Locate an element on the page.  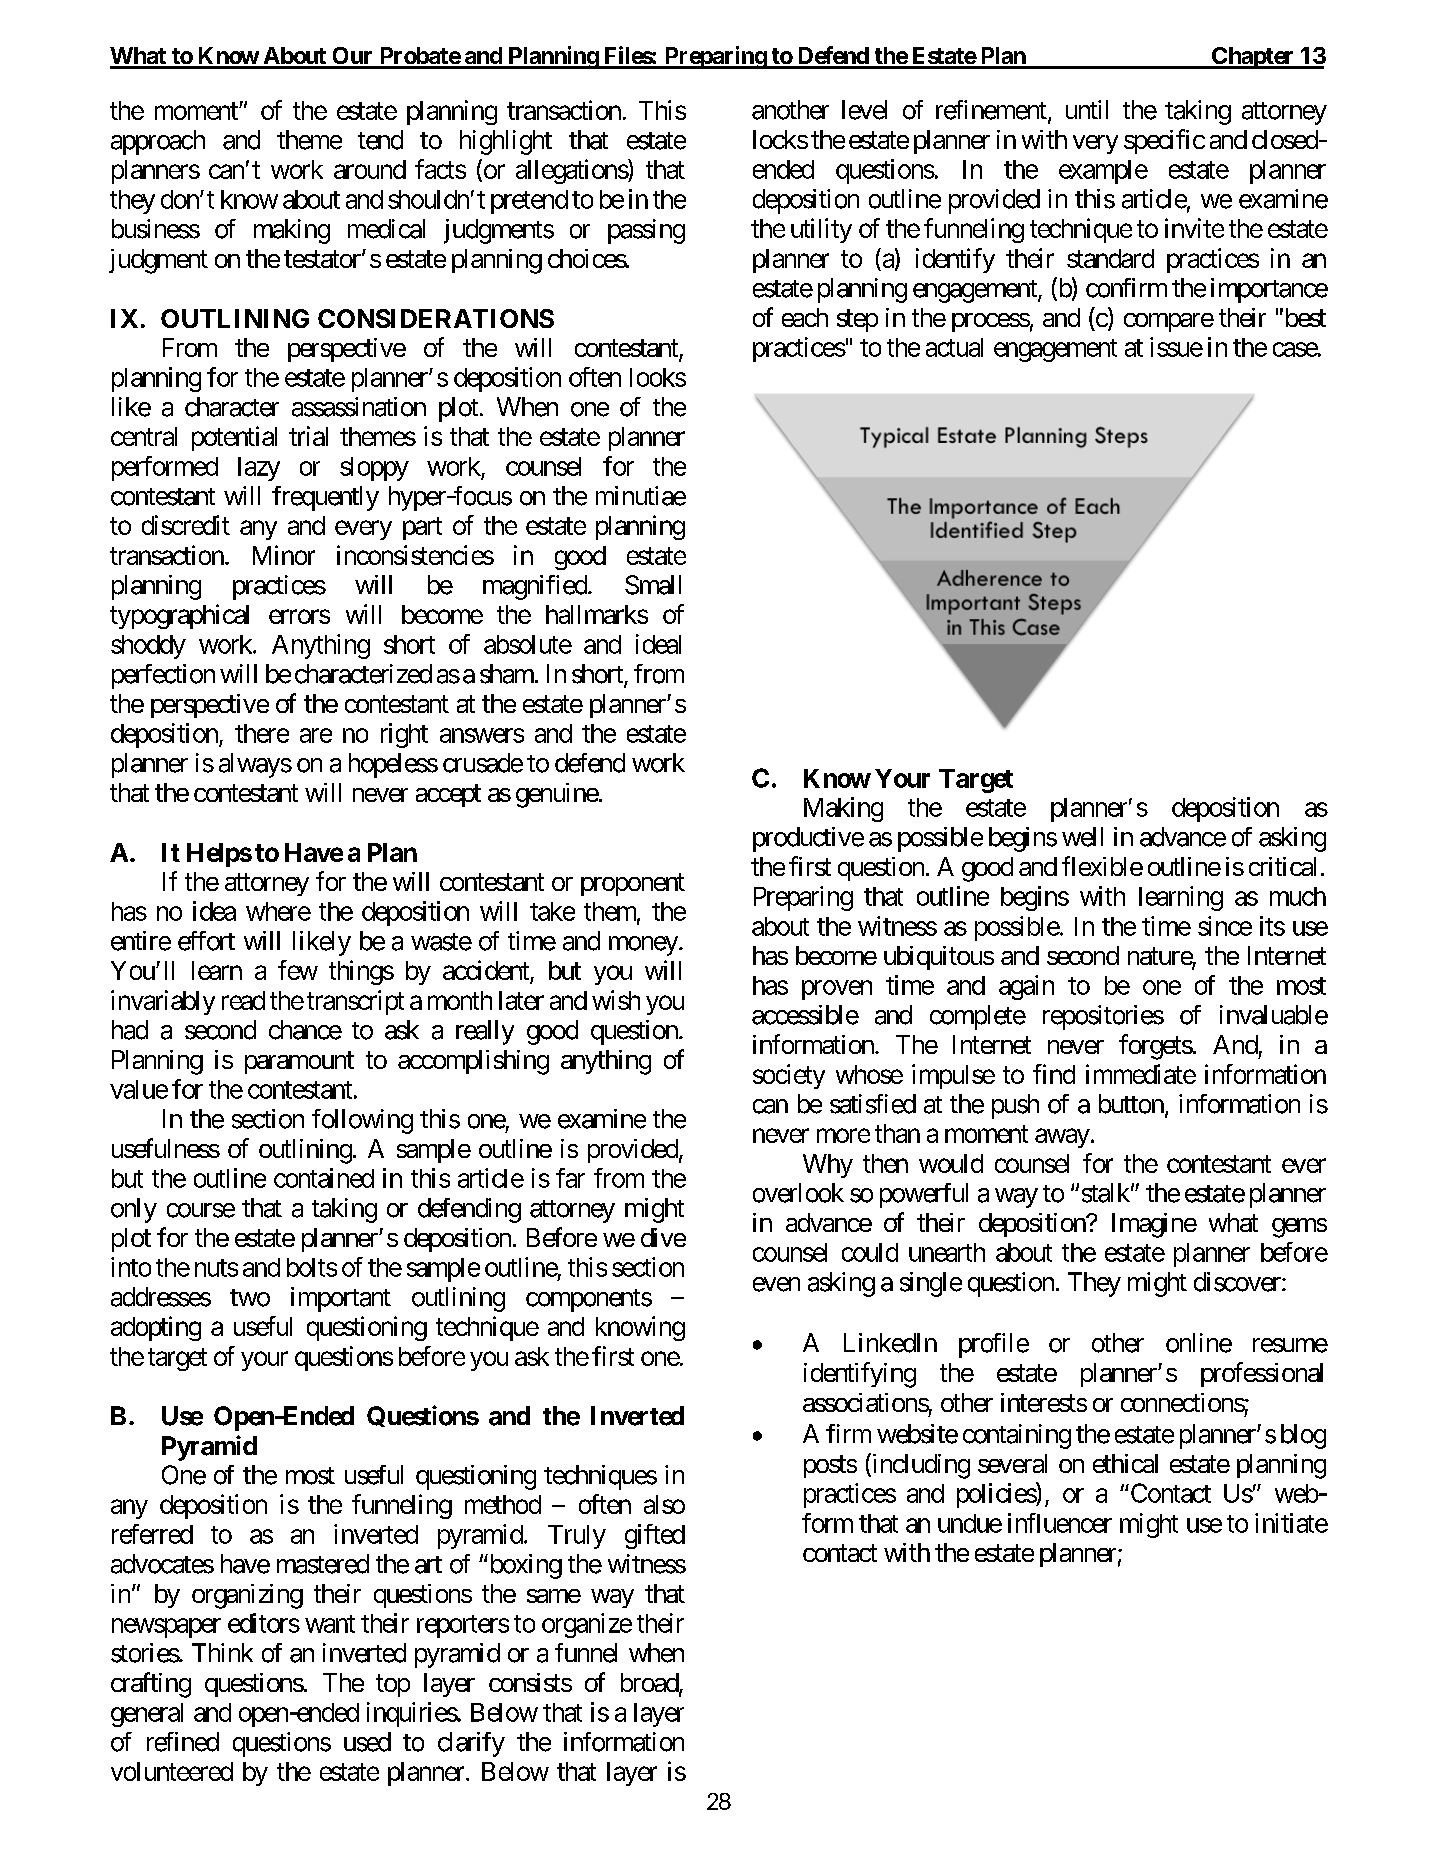
level is located at coordinates (864, 110).
